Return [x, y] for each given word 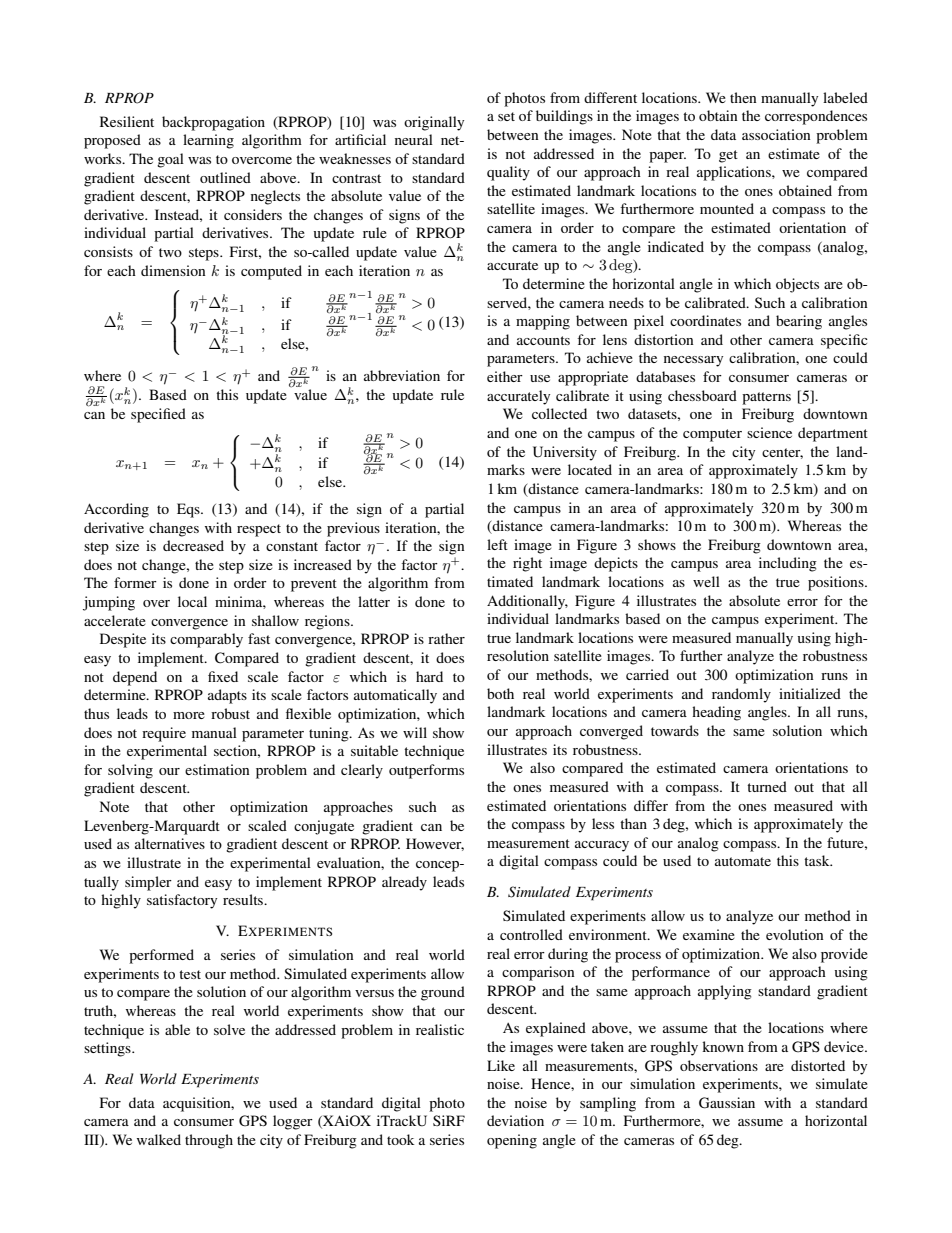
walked [159, 1139]
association [776, 134]
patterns [766, 398]
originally [434, 123]
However [435, 844]
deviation [515, 1120]
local [192, 601]
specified [158, 415]
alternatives [170, 843]
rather [446, 638]
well [706, 581]
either [505, 376]
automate [743, 861]
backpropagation [213, 123]
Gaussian [727, 1103]
